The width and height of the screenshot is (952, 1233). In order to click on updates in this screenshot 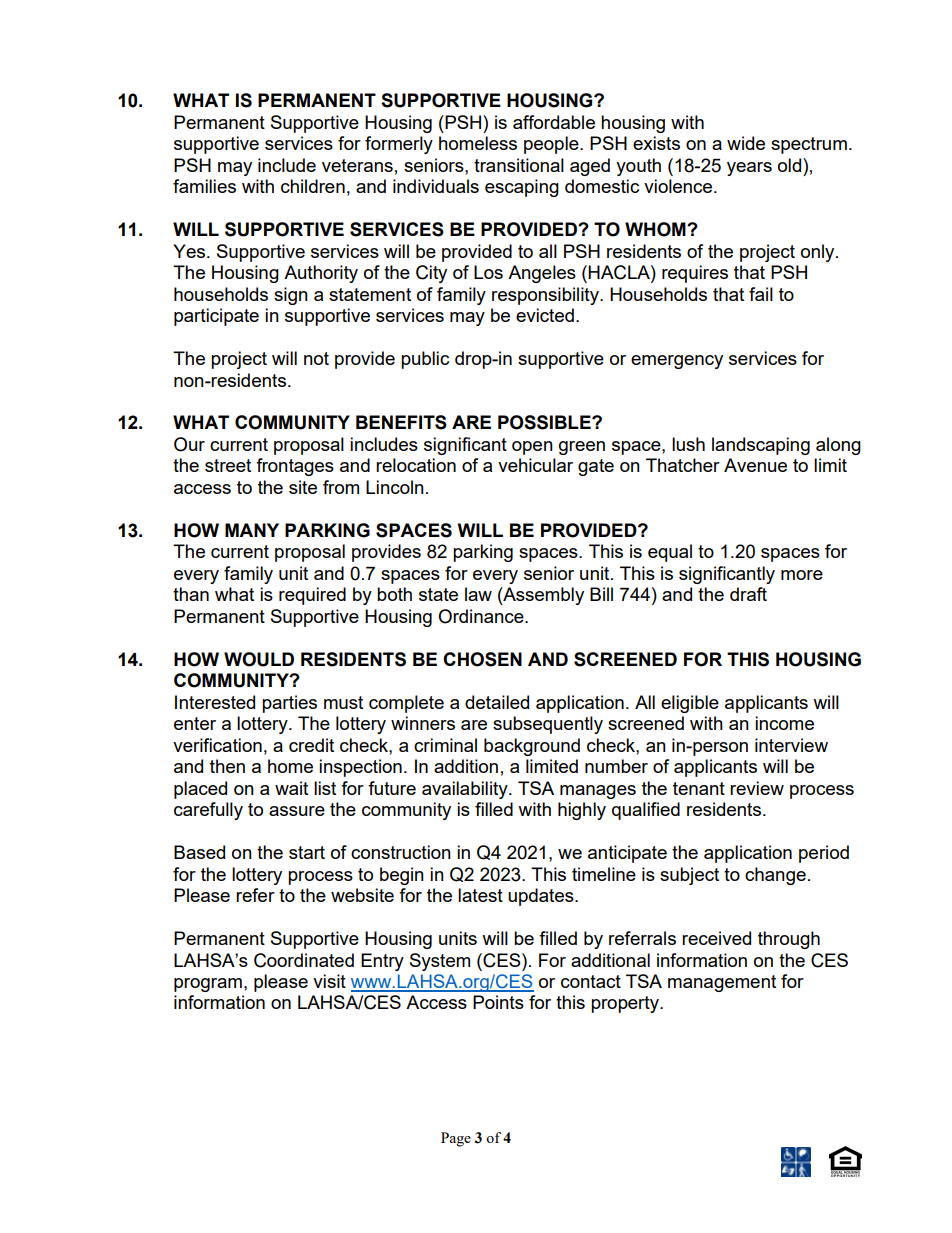, I will do `click(542, 897)`.
